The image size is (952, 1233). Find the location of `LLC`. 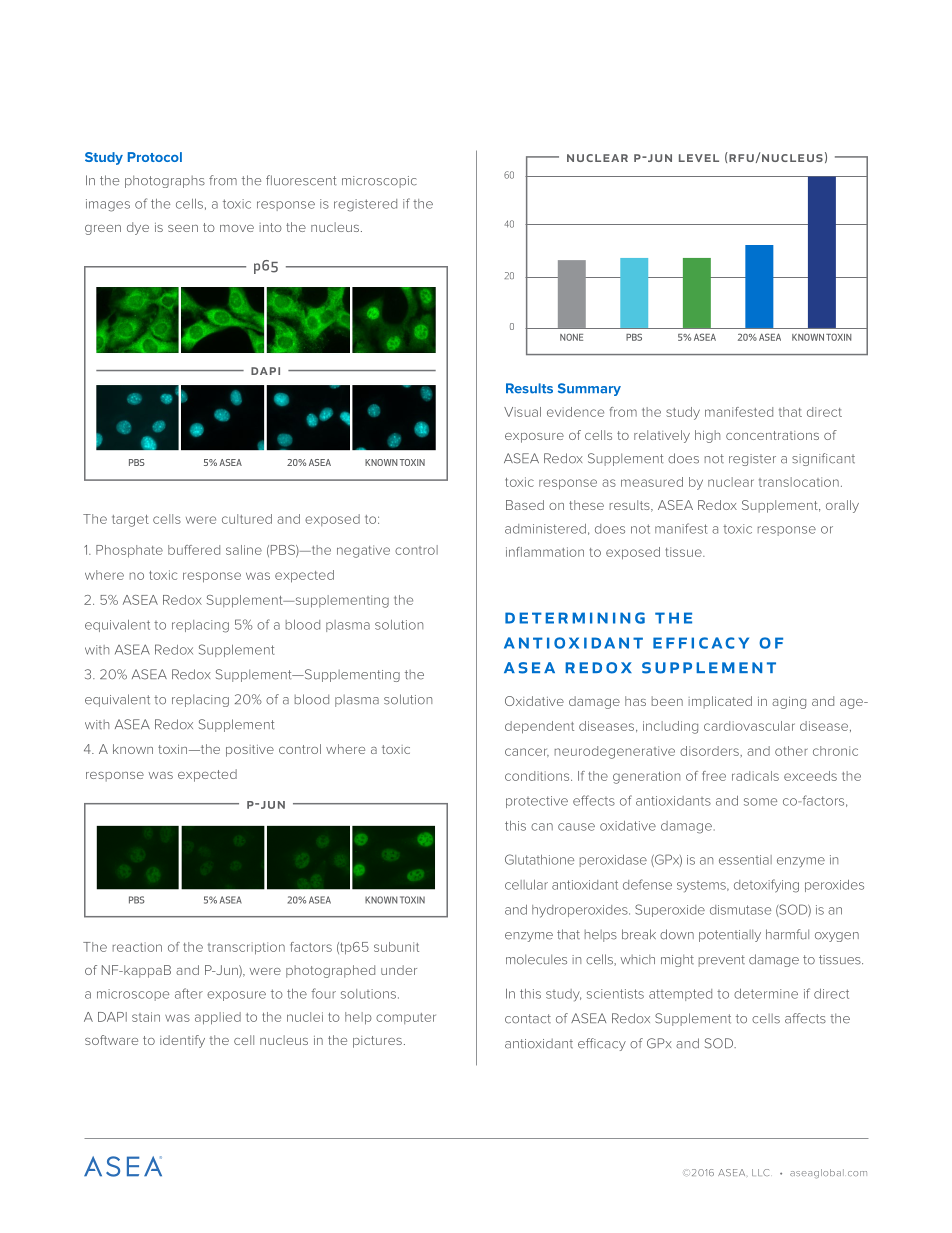

LLC is located at coordinates (760, 1172).
